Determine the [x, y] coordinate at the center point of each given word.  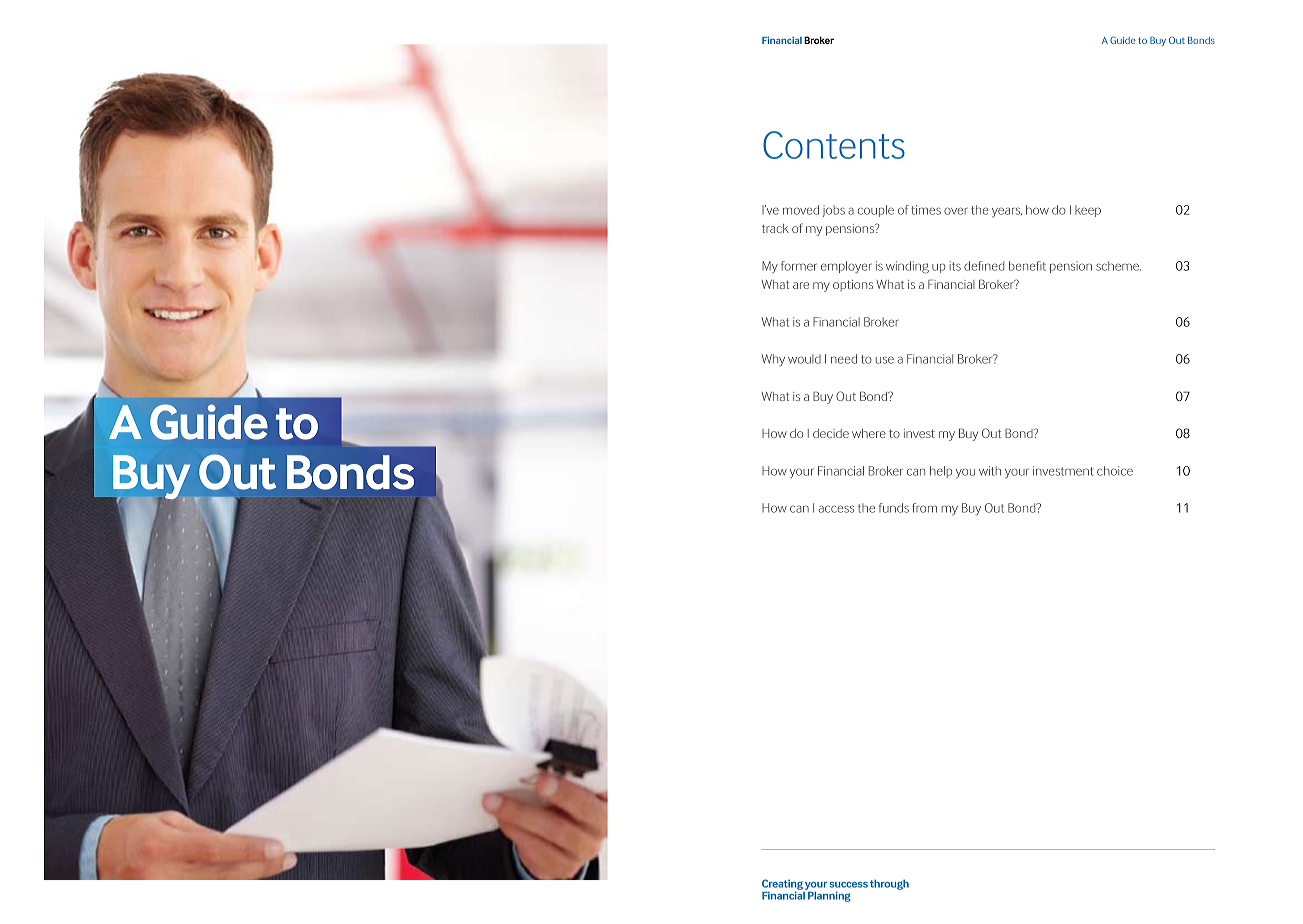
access [836, 509]
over [956, 211]
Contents [834, 145]
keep [1088, 211]
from [924, 508]
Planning [829, 896]
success [848, 885]
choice [1115, 471]
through [889, 885]
